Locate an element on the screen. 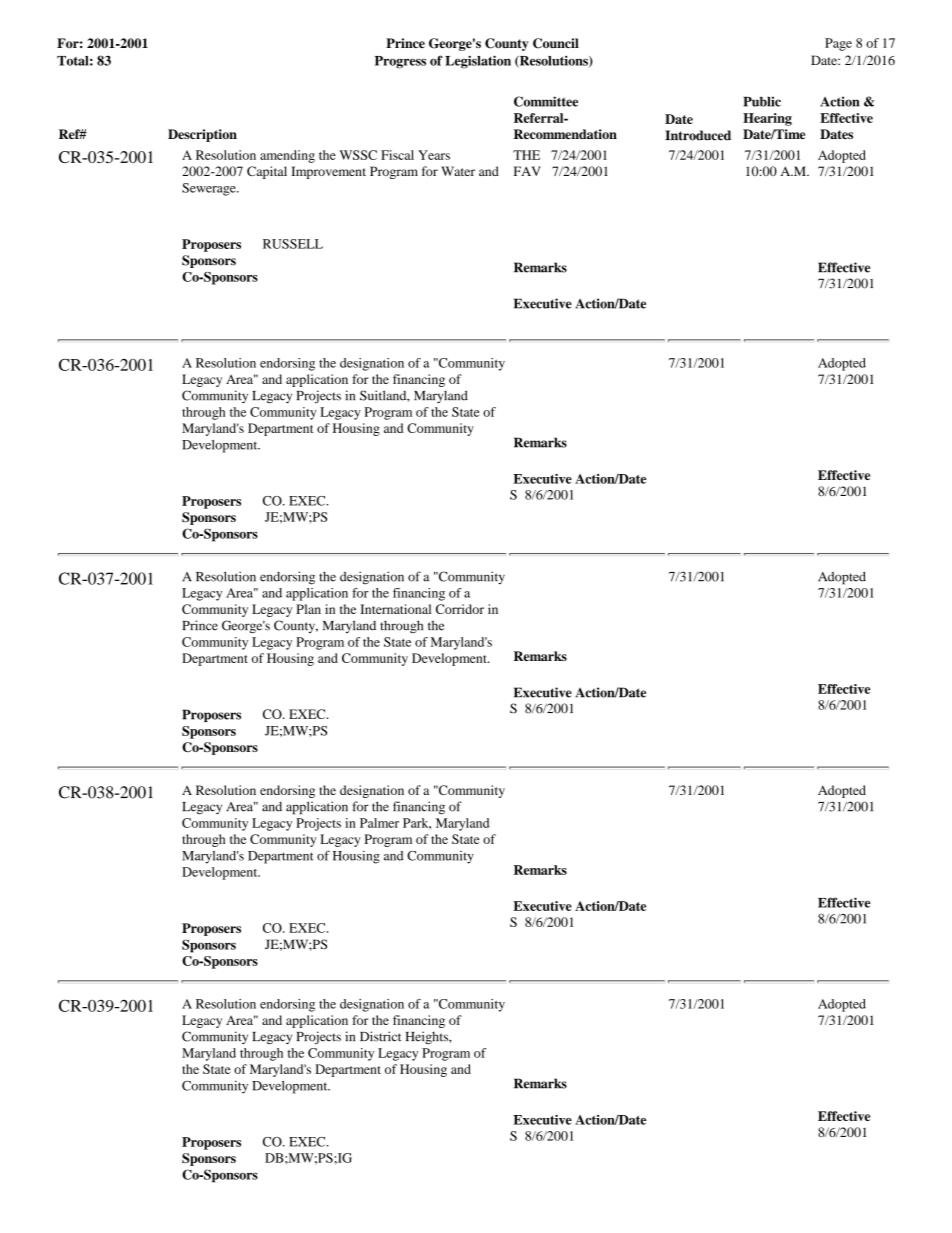 The width and height of the screenshot is (952, 1233). Plan is located at coordinates (308, 609).
